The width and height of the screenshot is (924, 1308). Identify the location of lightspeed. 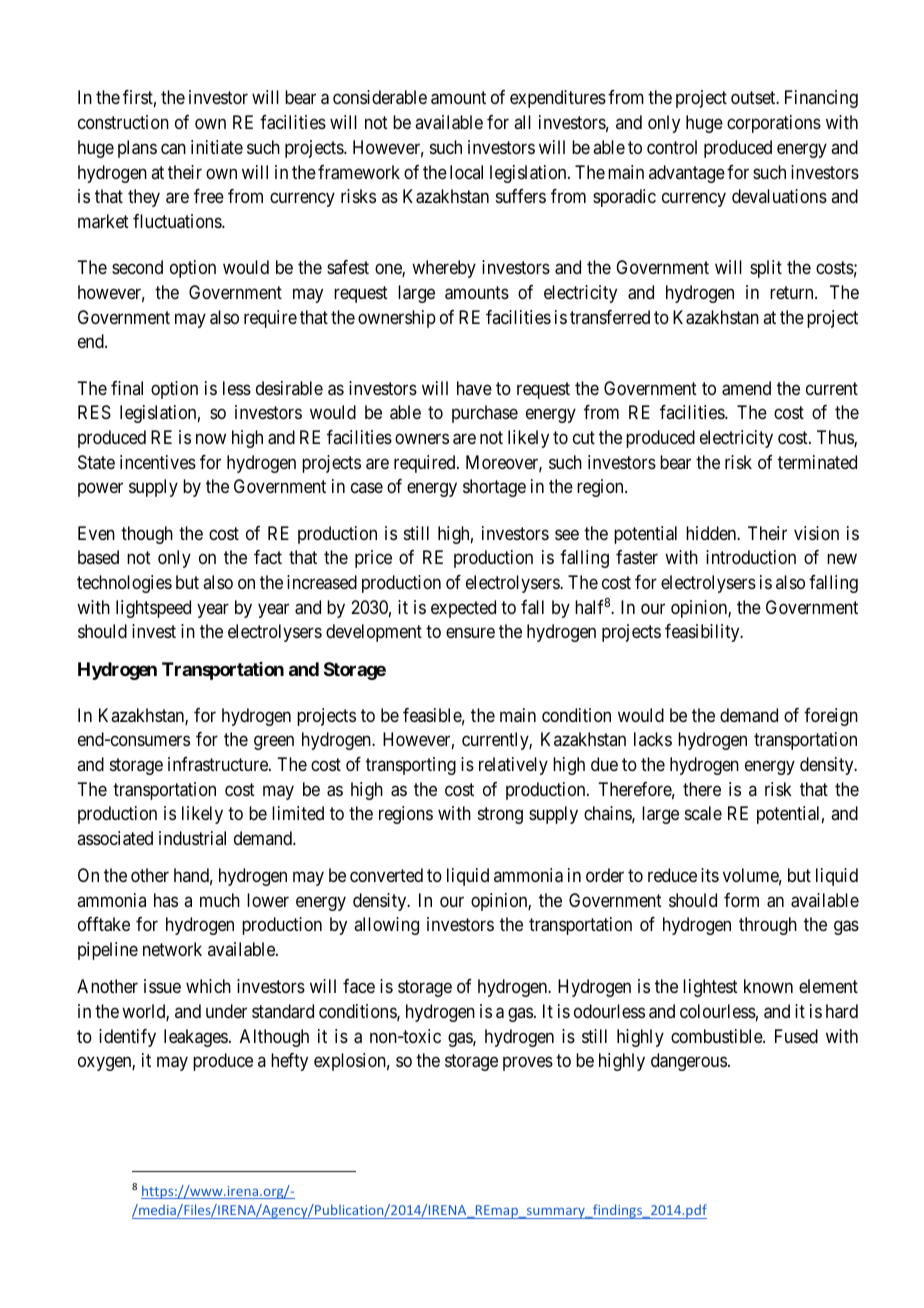
(153, 609).
